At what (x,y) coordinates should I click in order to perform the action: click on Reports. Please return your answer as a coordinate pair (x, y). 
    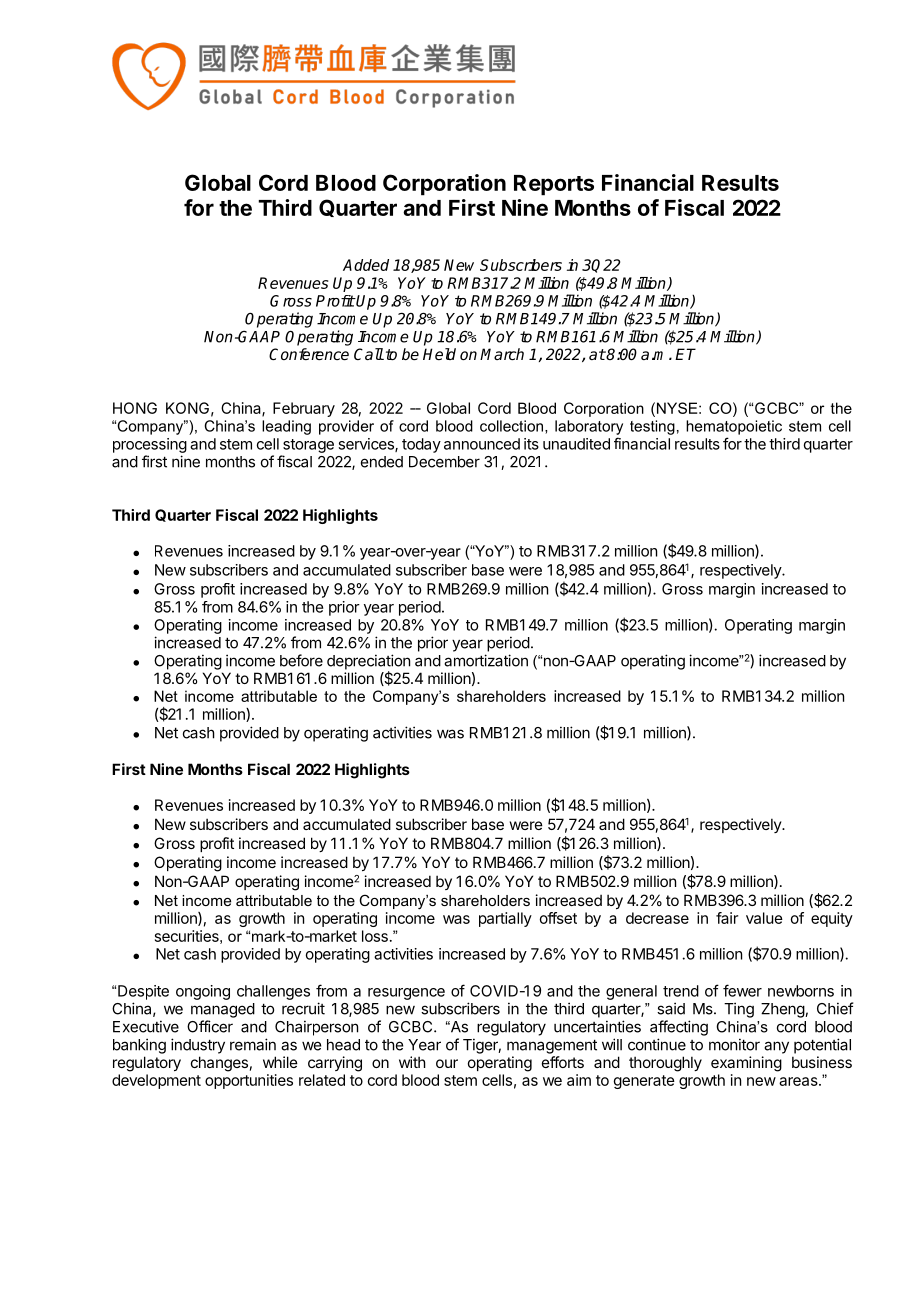
    Looking at the image, I should click on (554, 185).
